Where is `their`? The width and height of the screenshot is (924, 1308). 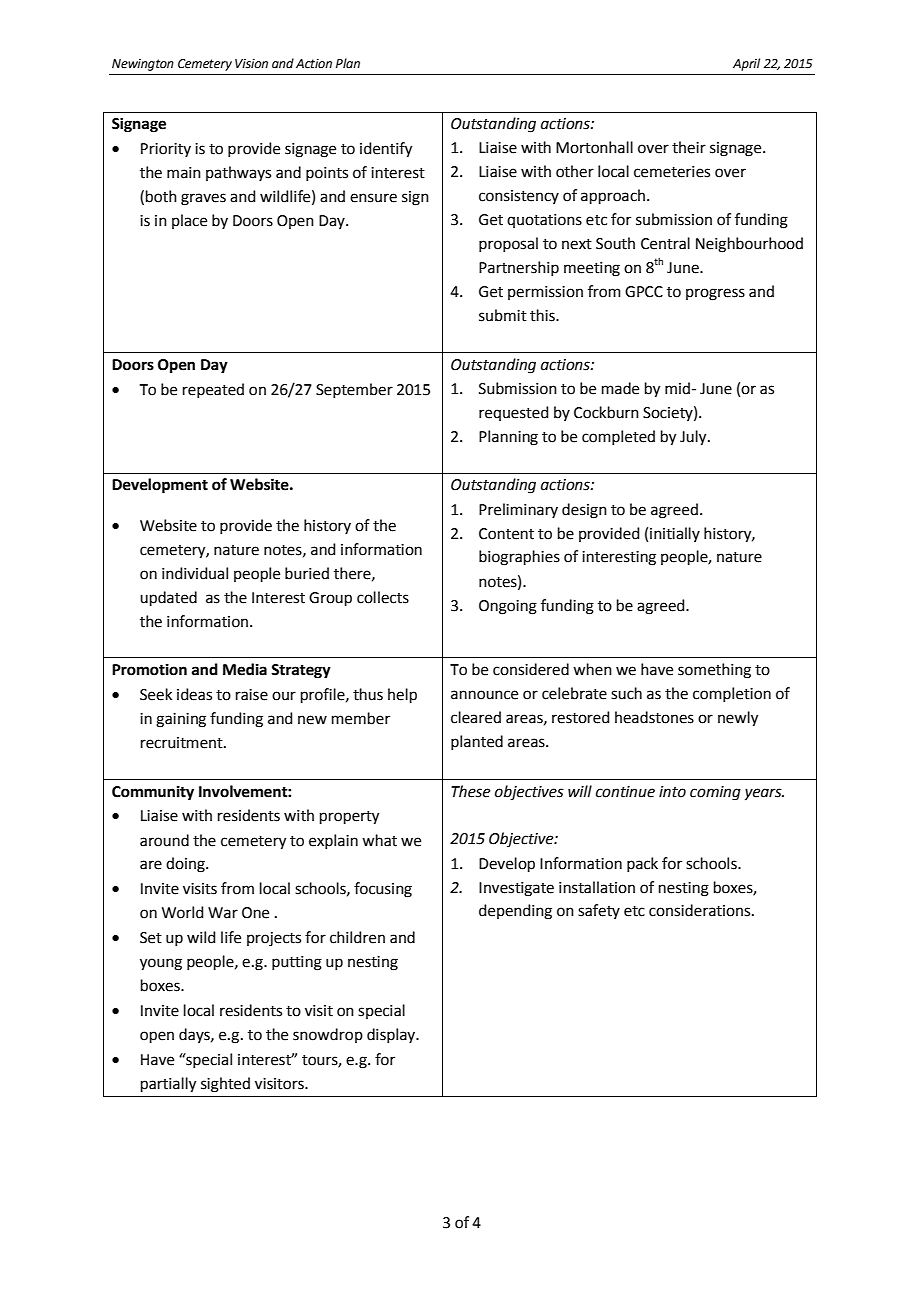 their is located at coordinates (689, 147).
